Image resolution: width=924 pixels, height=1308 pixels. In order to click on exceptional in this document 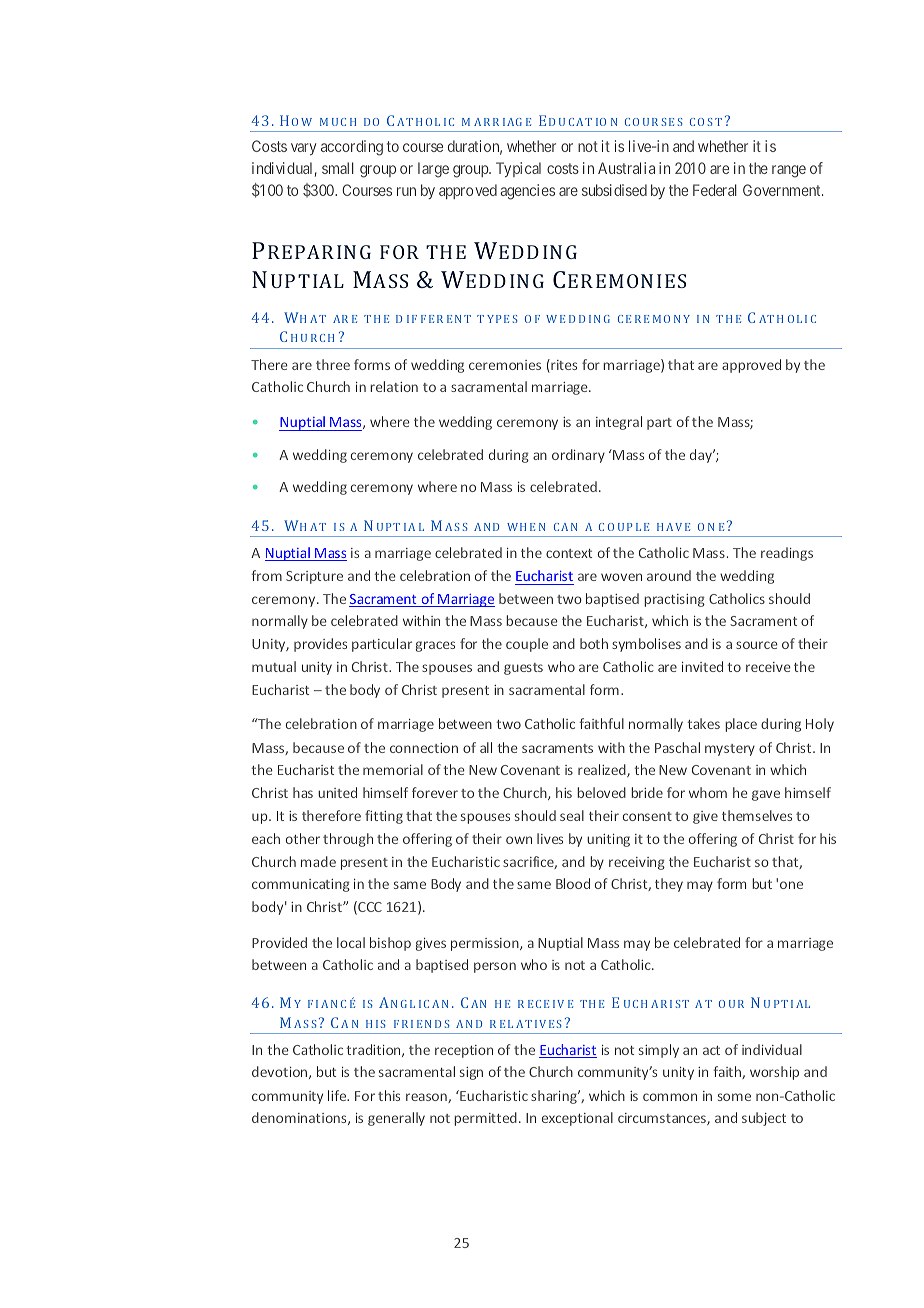, I will do `click(577, 1119)`.
